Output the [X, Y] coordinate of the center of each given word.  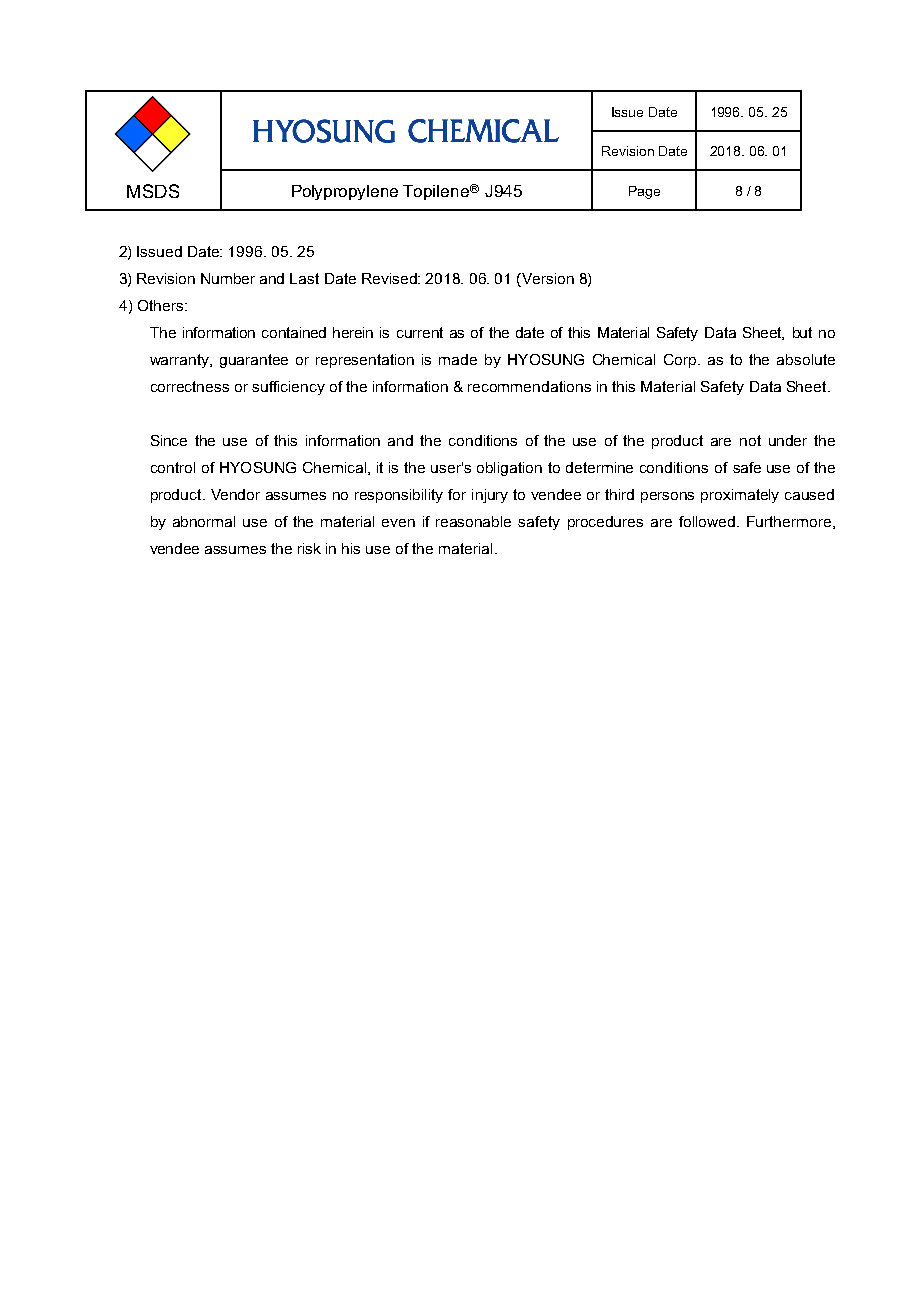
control [173, 467]
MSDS [153, 191]
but [802, 332]
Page [644, 192]
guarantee [254, 361]
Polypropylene [345, 192]
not [750, 440]
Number [228, 278]
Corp [681, 361]
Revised [390, 278]
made [458, 359]
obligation [509, 469]
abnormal [204, 521]
